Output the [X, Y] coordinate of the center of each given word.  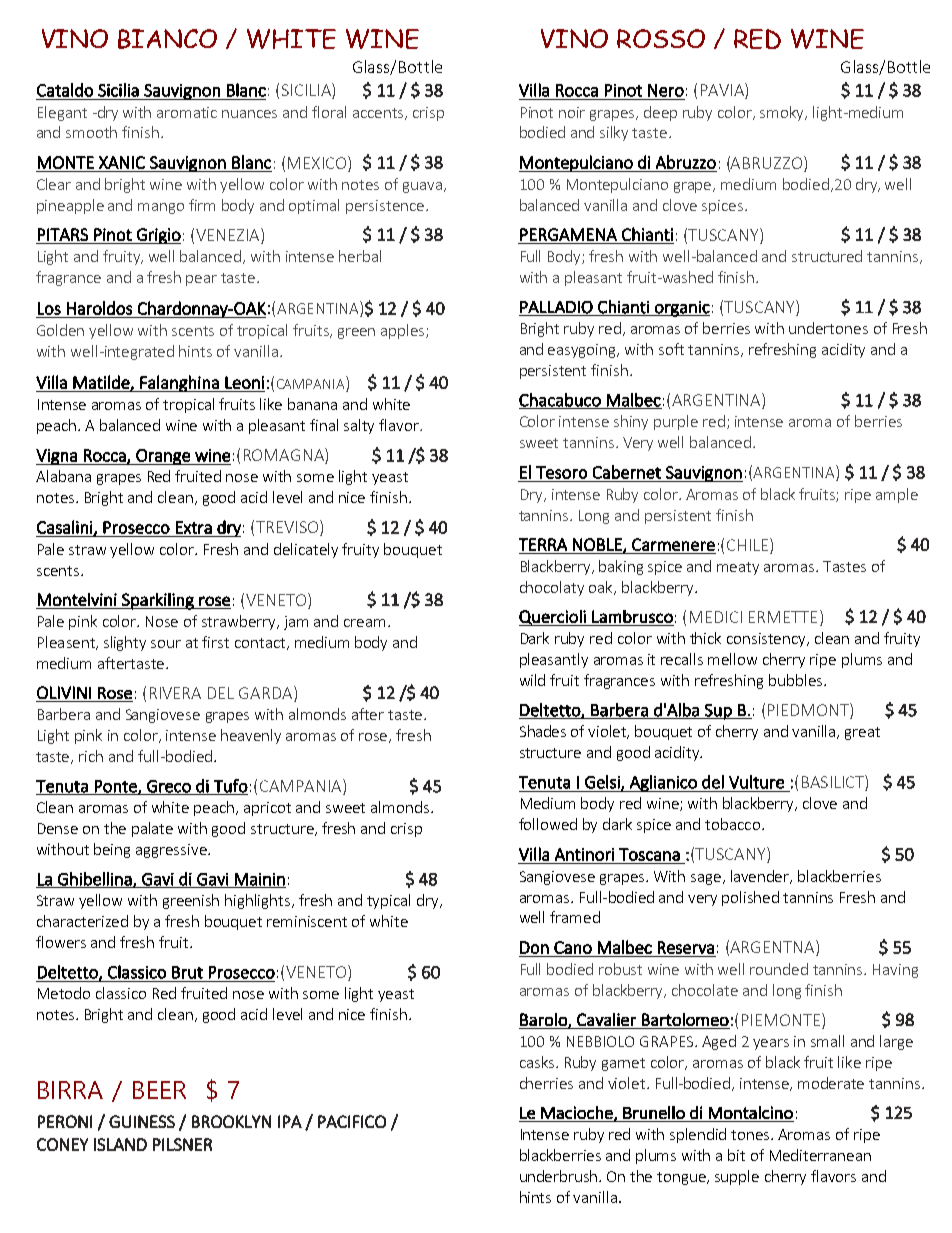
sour [166, 644]
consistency [768, 640]
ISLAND [120, 1144]
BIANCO [167, 39]
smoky [783, 113]
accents [379, 114]
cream [364, 623]
